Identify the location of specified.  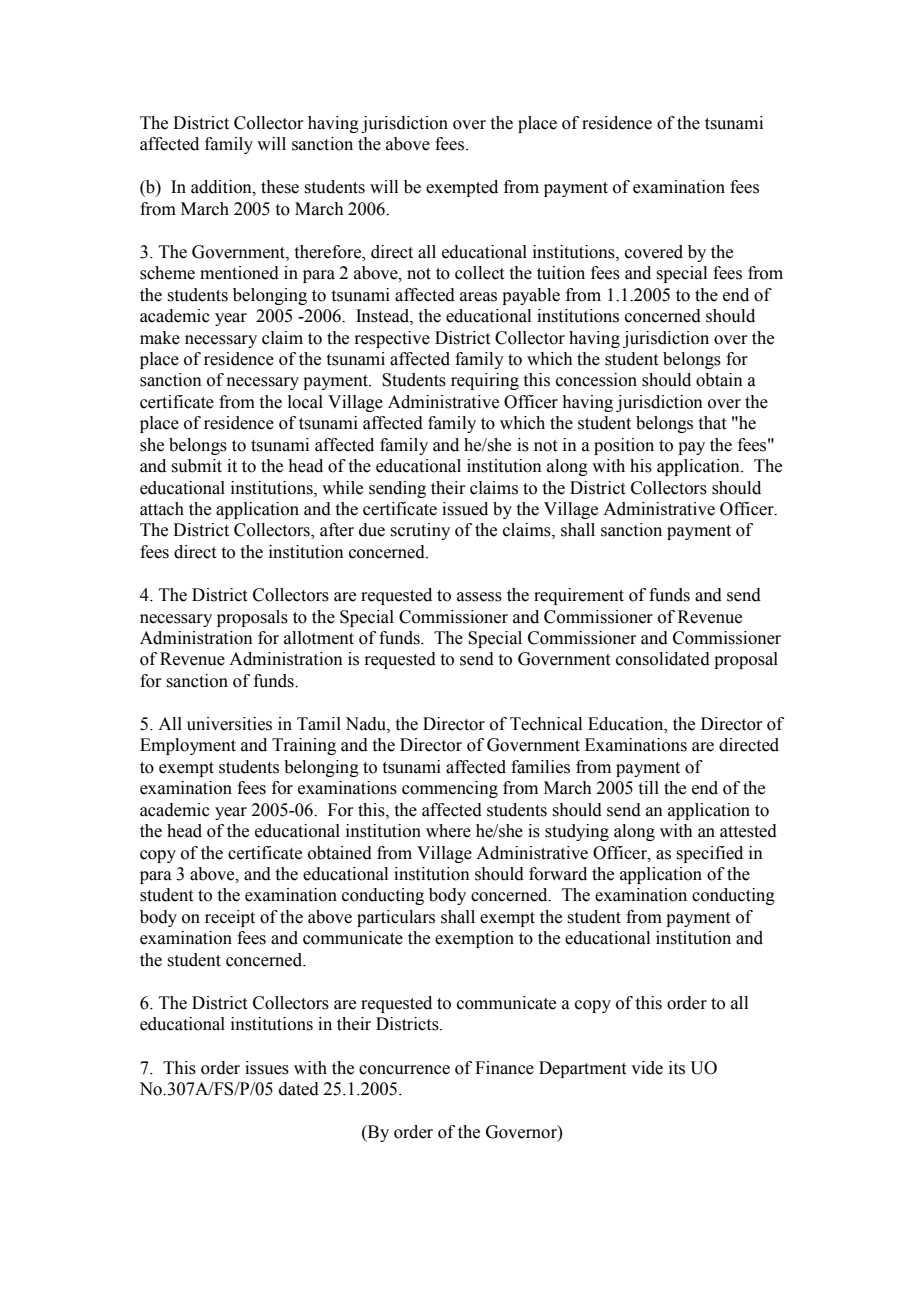
(709, 854).
